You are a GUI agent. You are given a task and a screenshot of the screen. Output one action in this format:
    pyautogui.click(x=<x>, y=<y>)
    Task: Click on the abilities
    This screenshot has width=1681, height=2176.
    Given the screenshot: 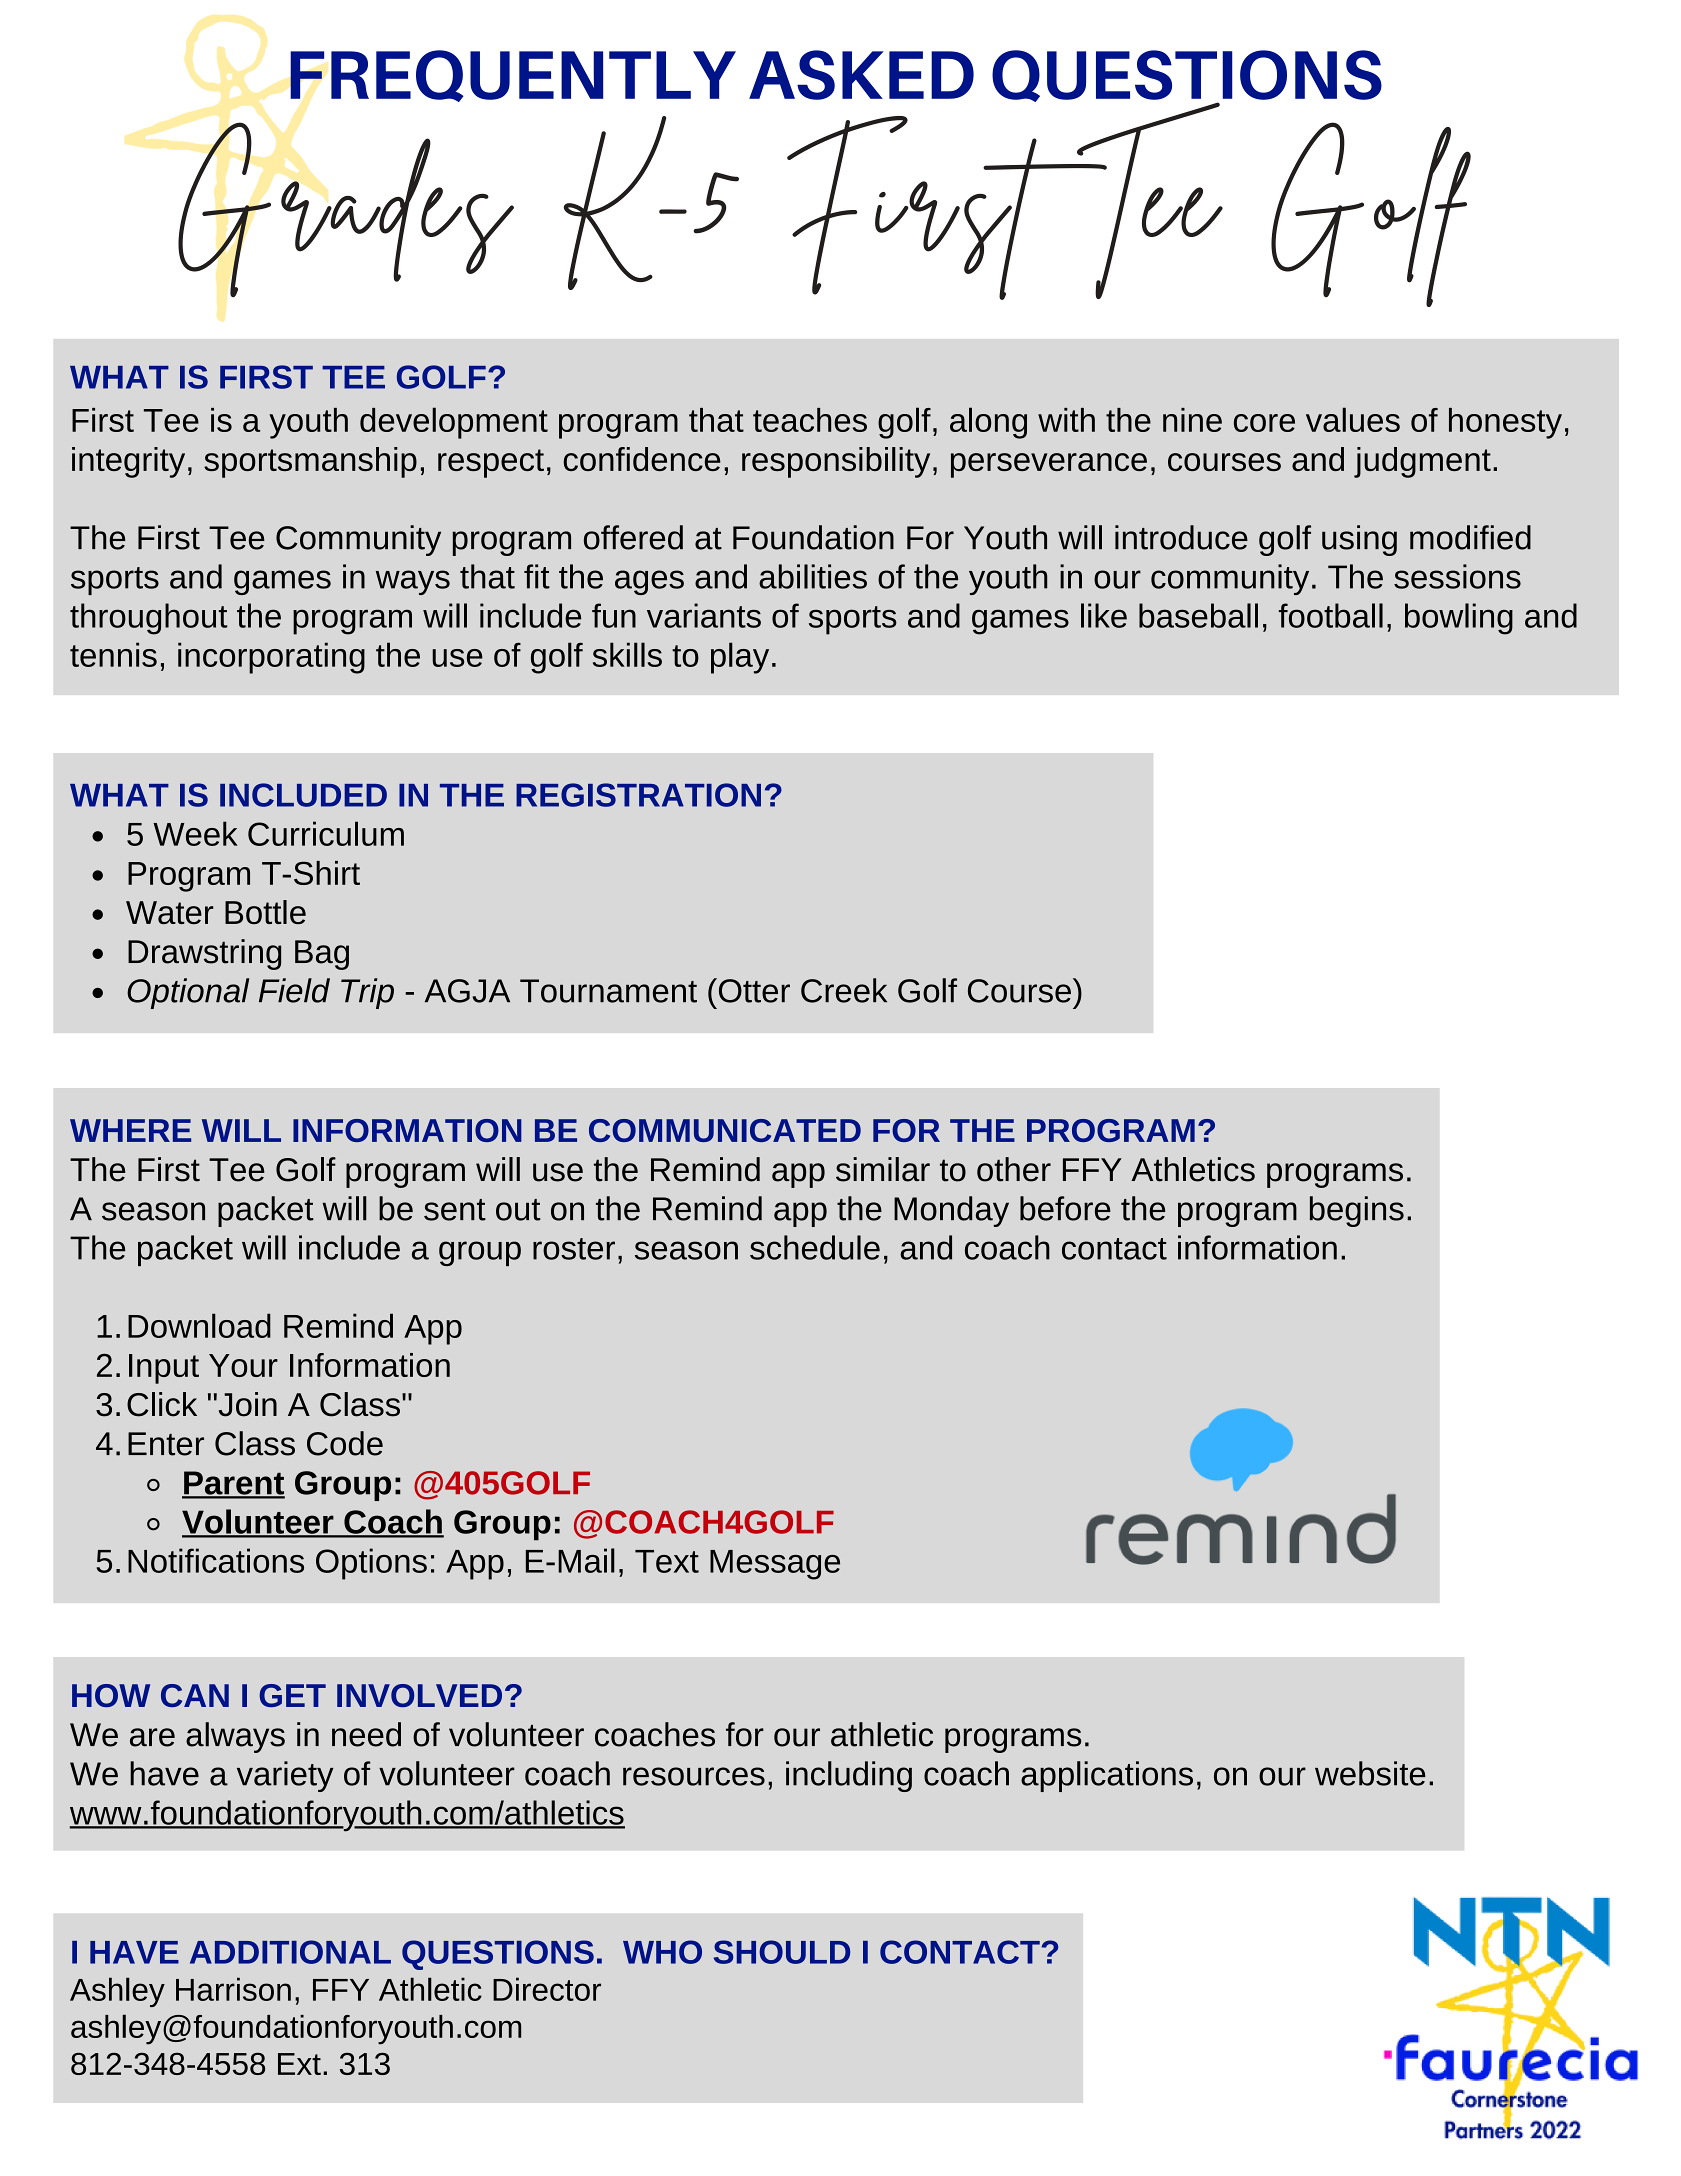 What is the action you would take?
    pyautogui.click(x=813, y=576)
